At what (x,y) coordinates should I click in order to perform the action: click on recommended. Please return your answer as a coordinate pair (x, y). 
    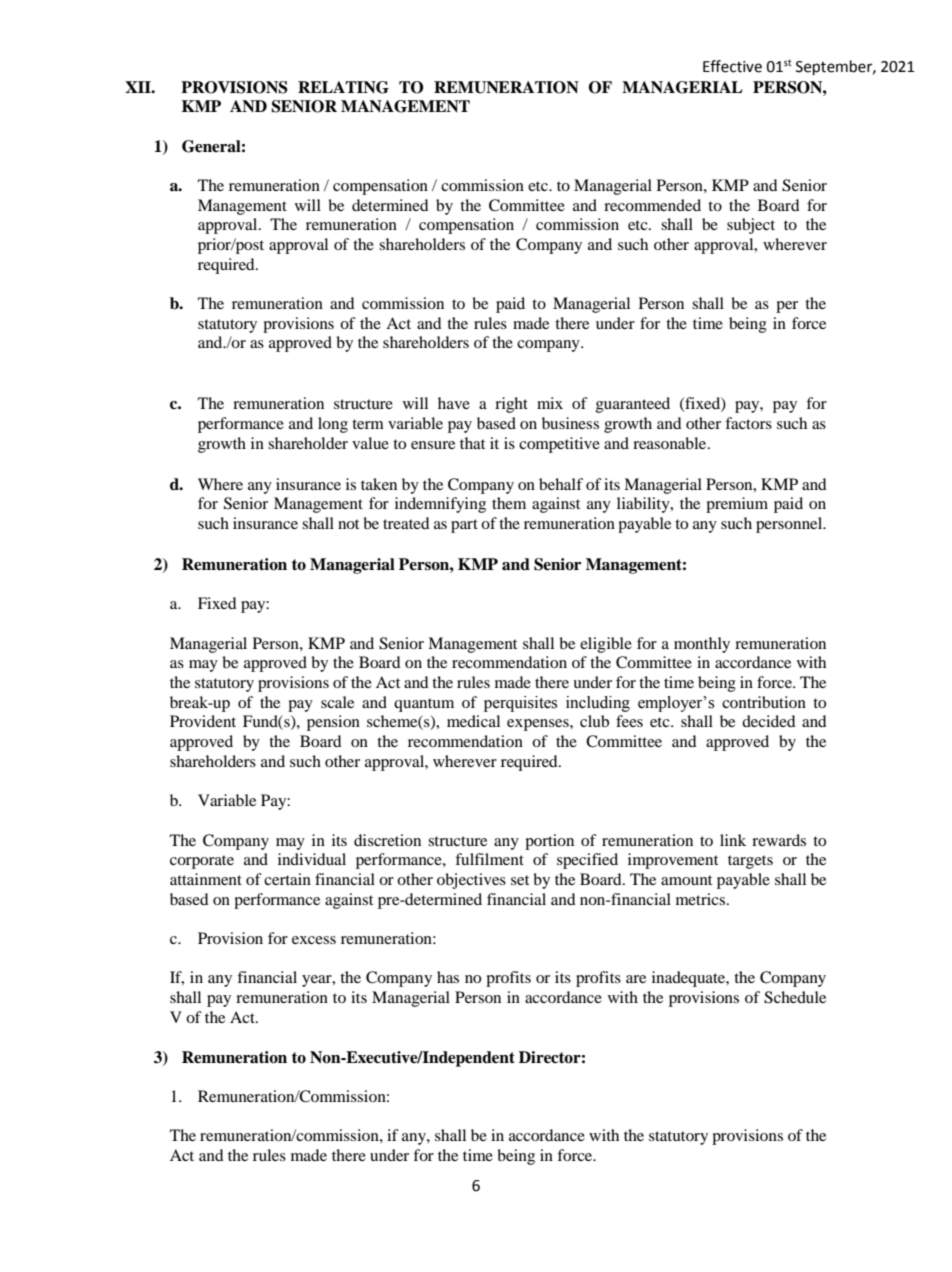
    Looking at the image, I should click on (652, 205).
